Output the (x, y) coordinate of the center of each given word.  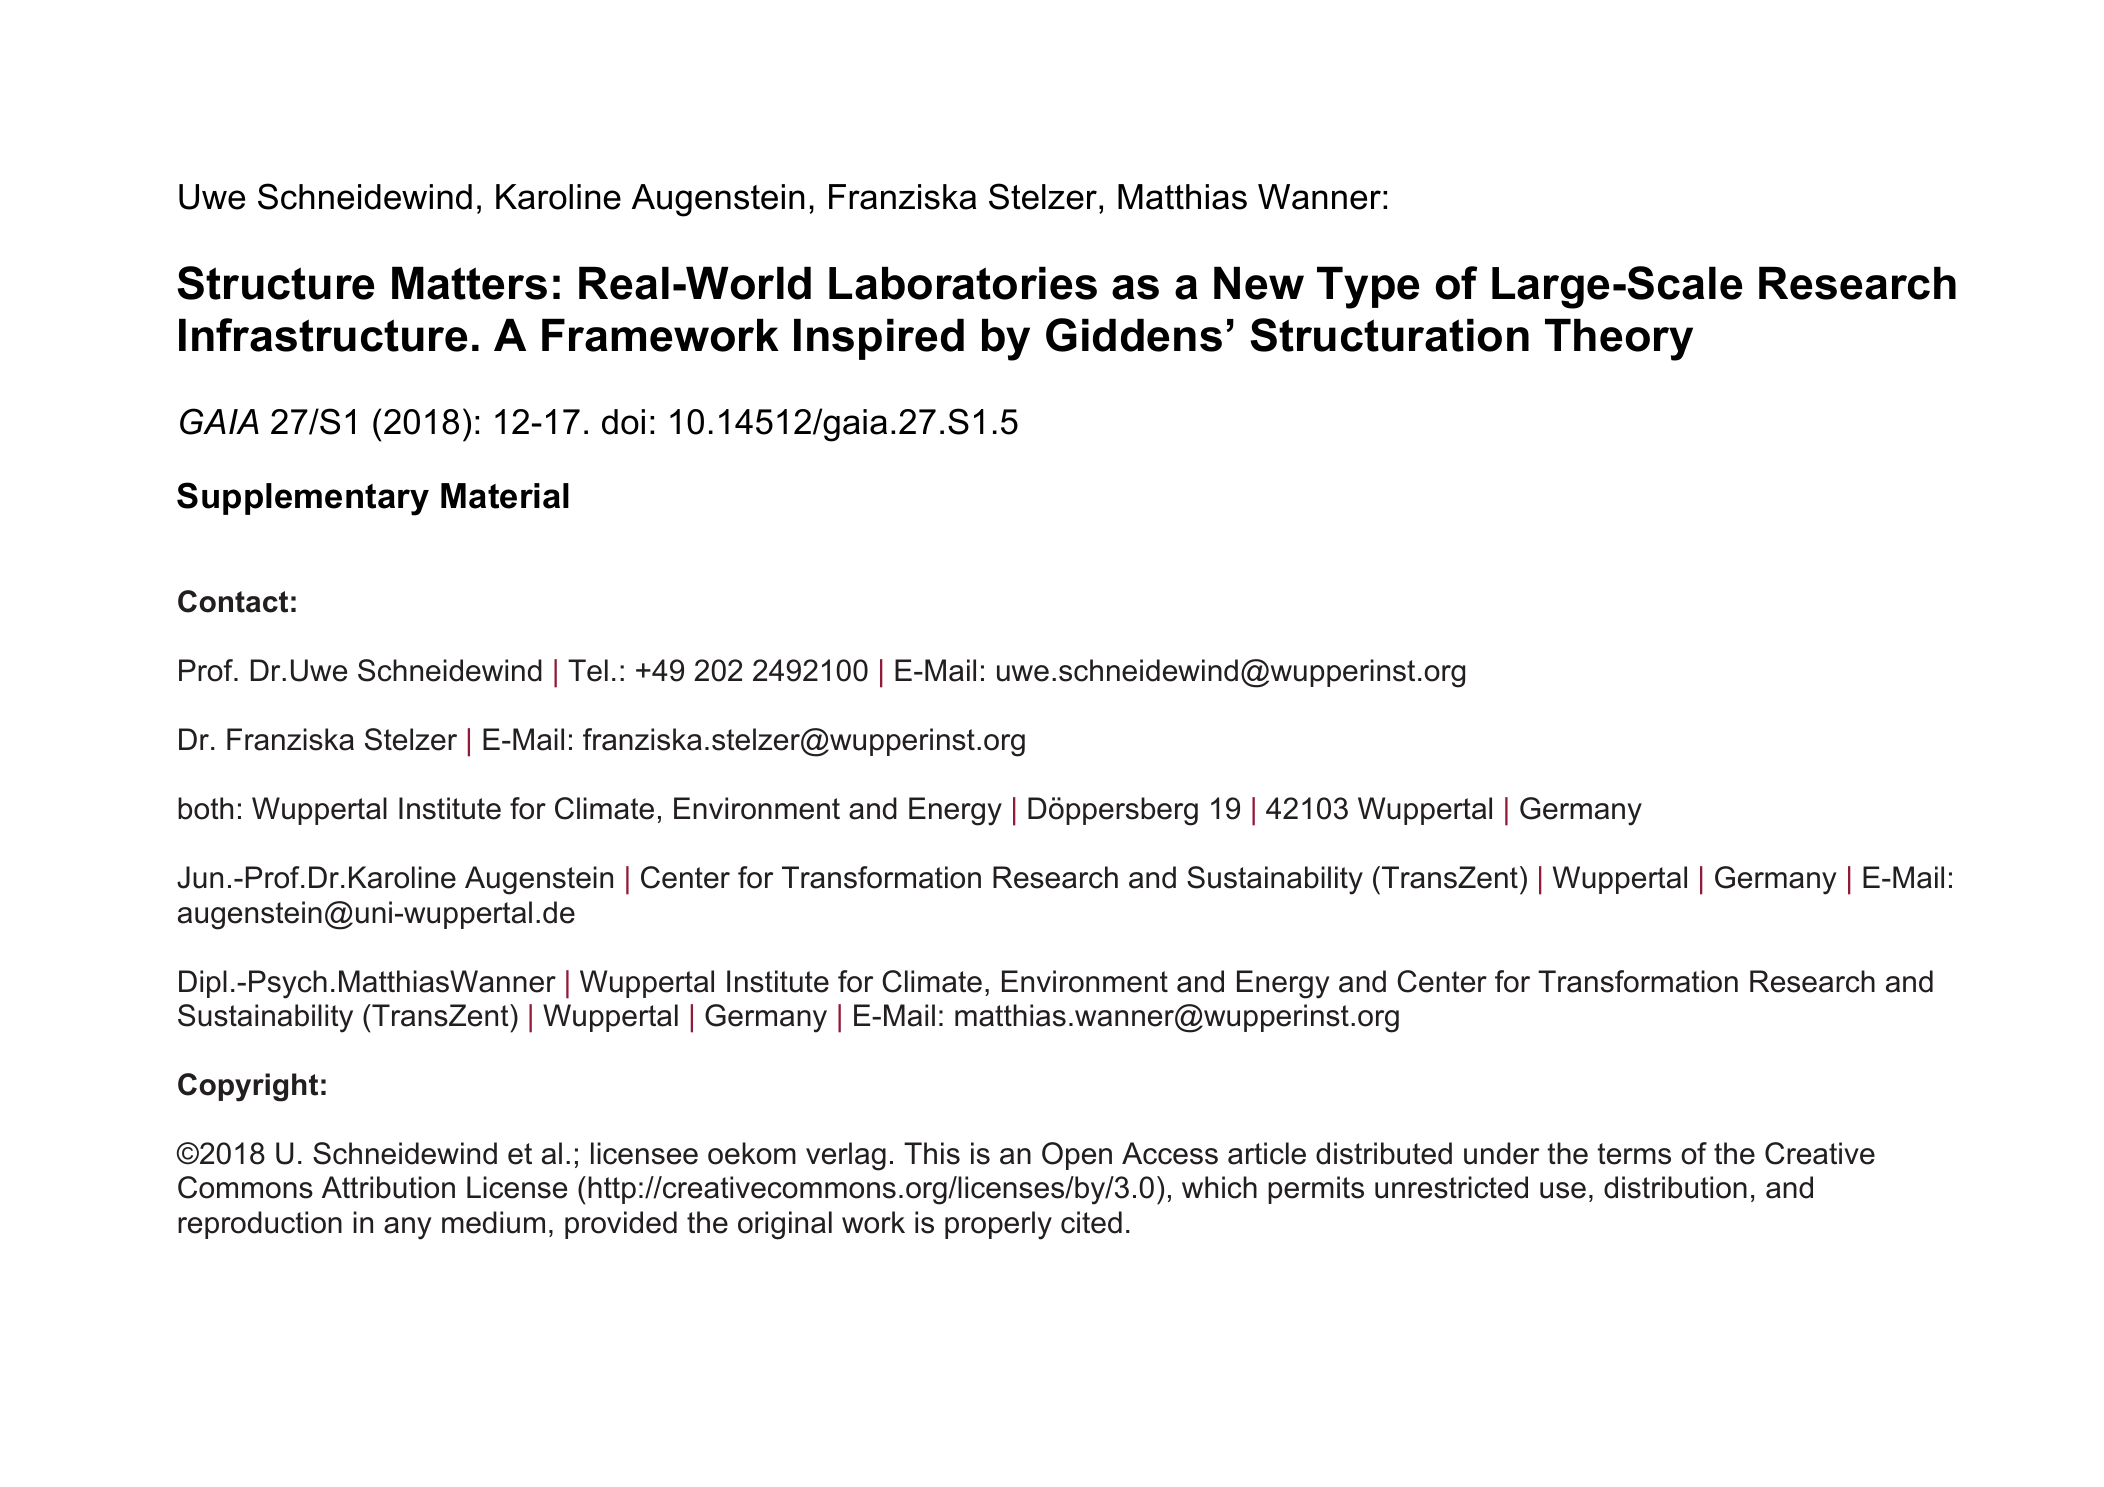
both (205, 808)
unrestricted (1451, 1187)
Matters (469, 283)
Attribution (388, 1187)
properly (998, 1225)
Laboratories (963, 283)
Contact (233, 601)
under (1501, 1153)
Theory (1619, 339)
